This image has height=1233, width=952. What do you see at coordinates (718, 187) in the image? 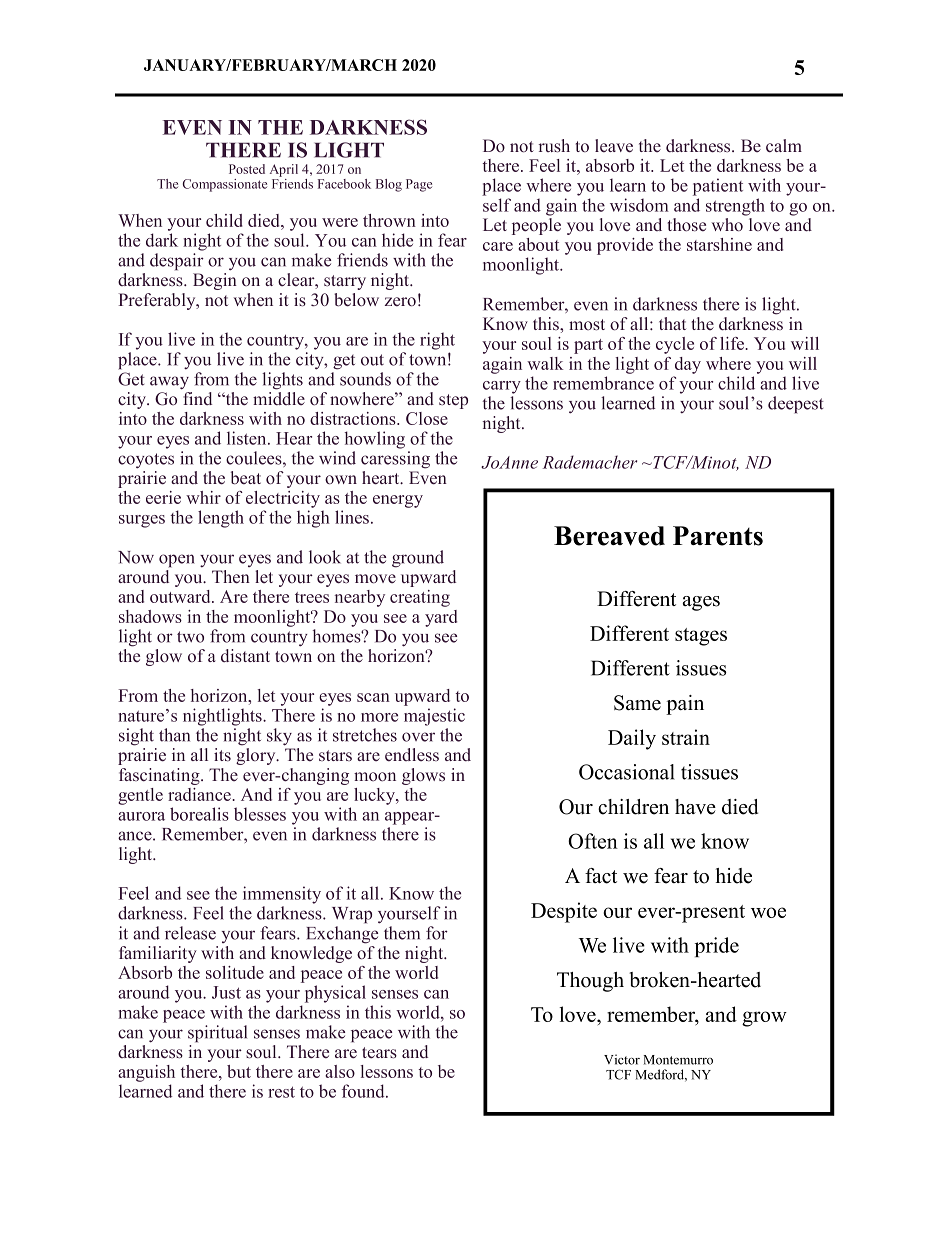
I see `patient` at bounding box center [718, 187].
